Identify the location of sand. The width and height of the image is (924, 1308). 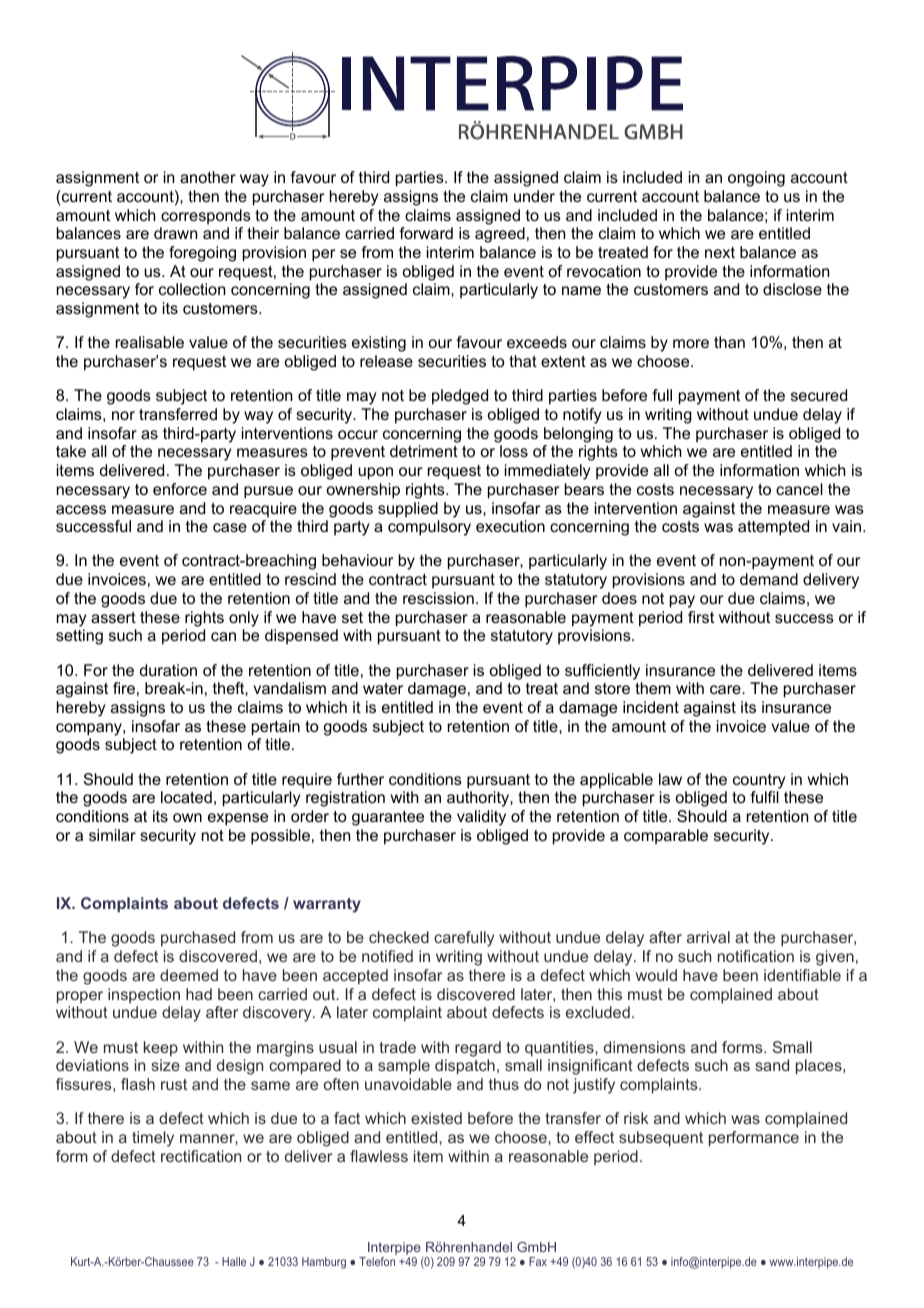
(772, 1065).
